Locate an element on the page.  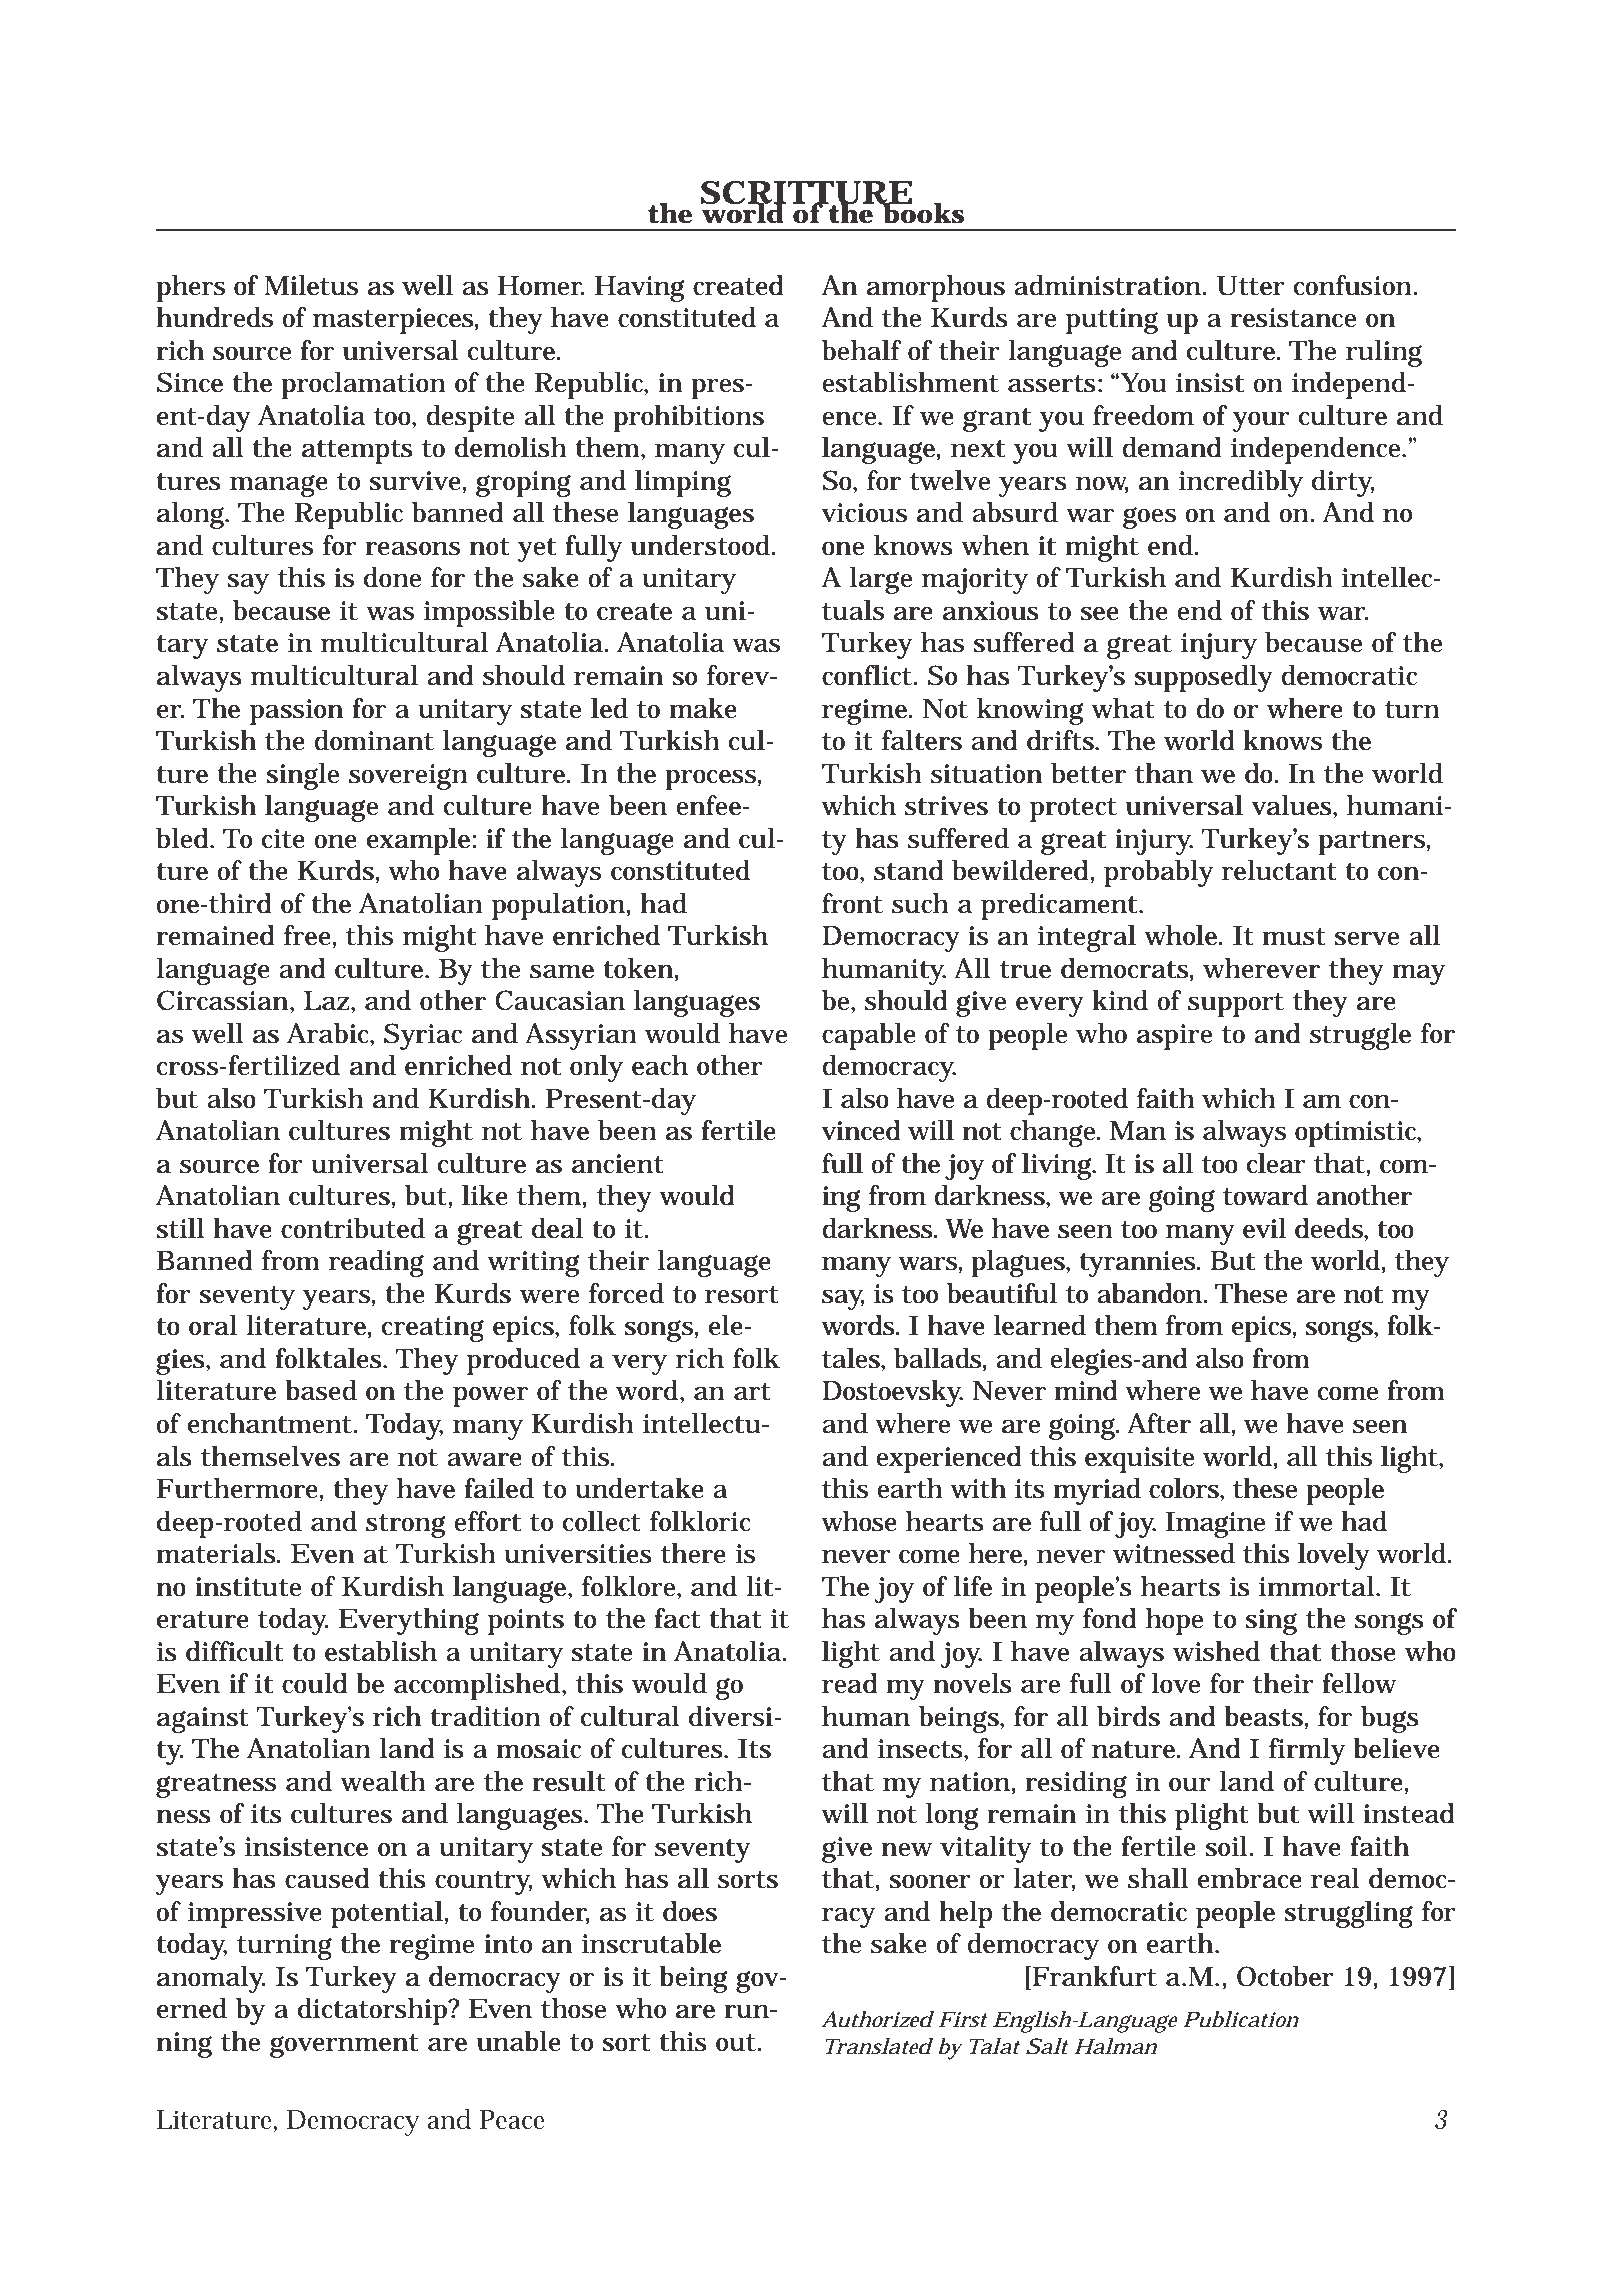
out is located at coordinates (737, 2043).
